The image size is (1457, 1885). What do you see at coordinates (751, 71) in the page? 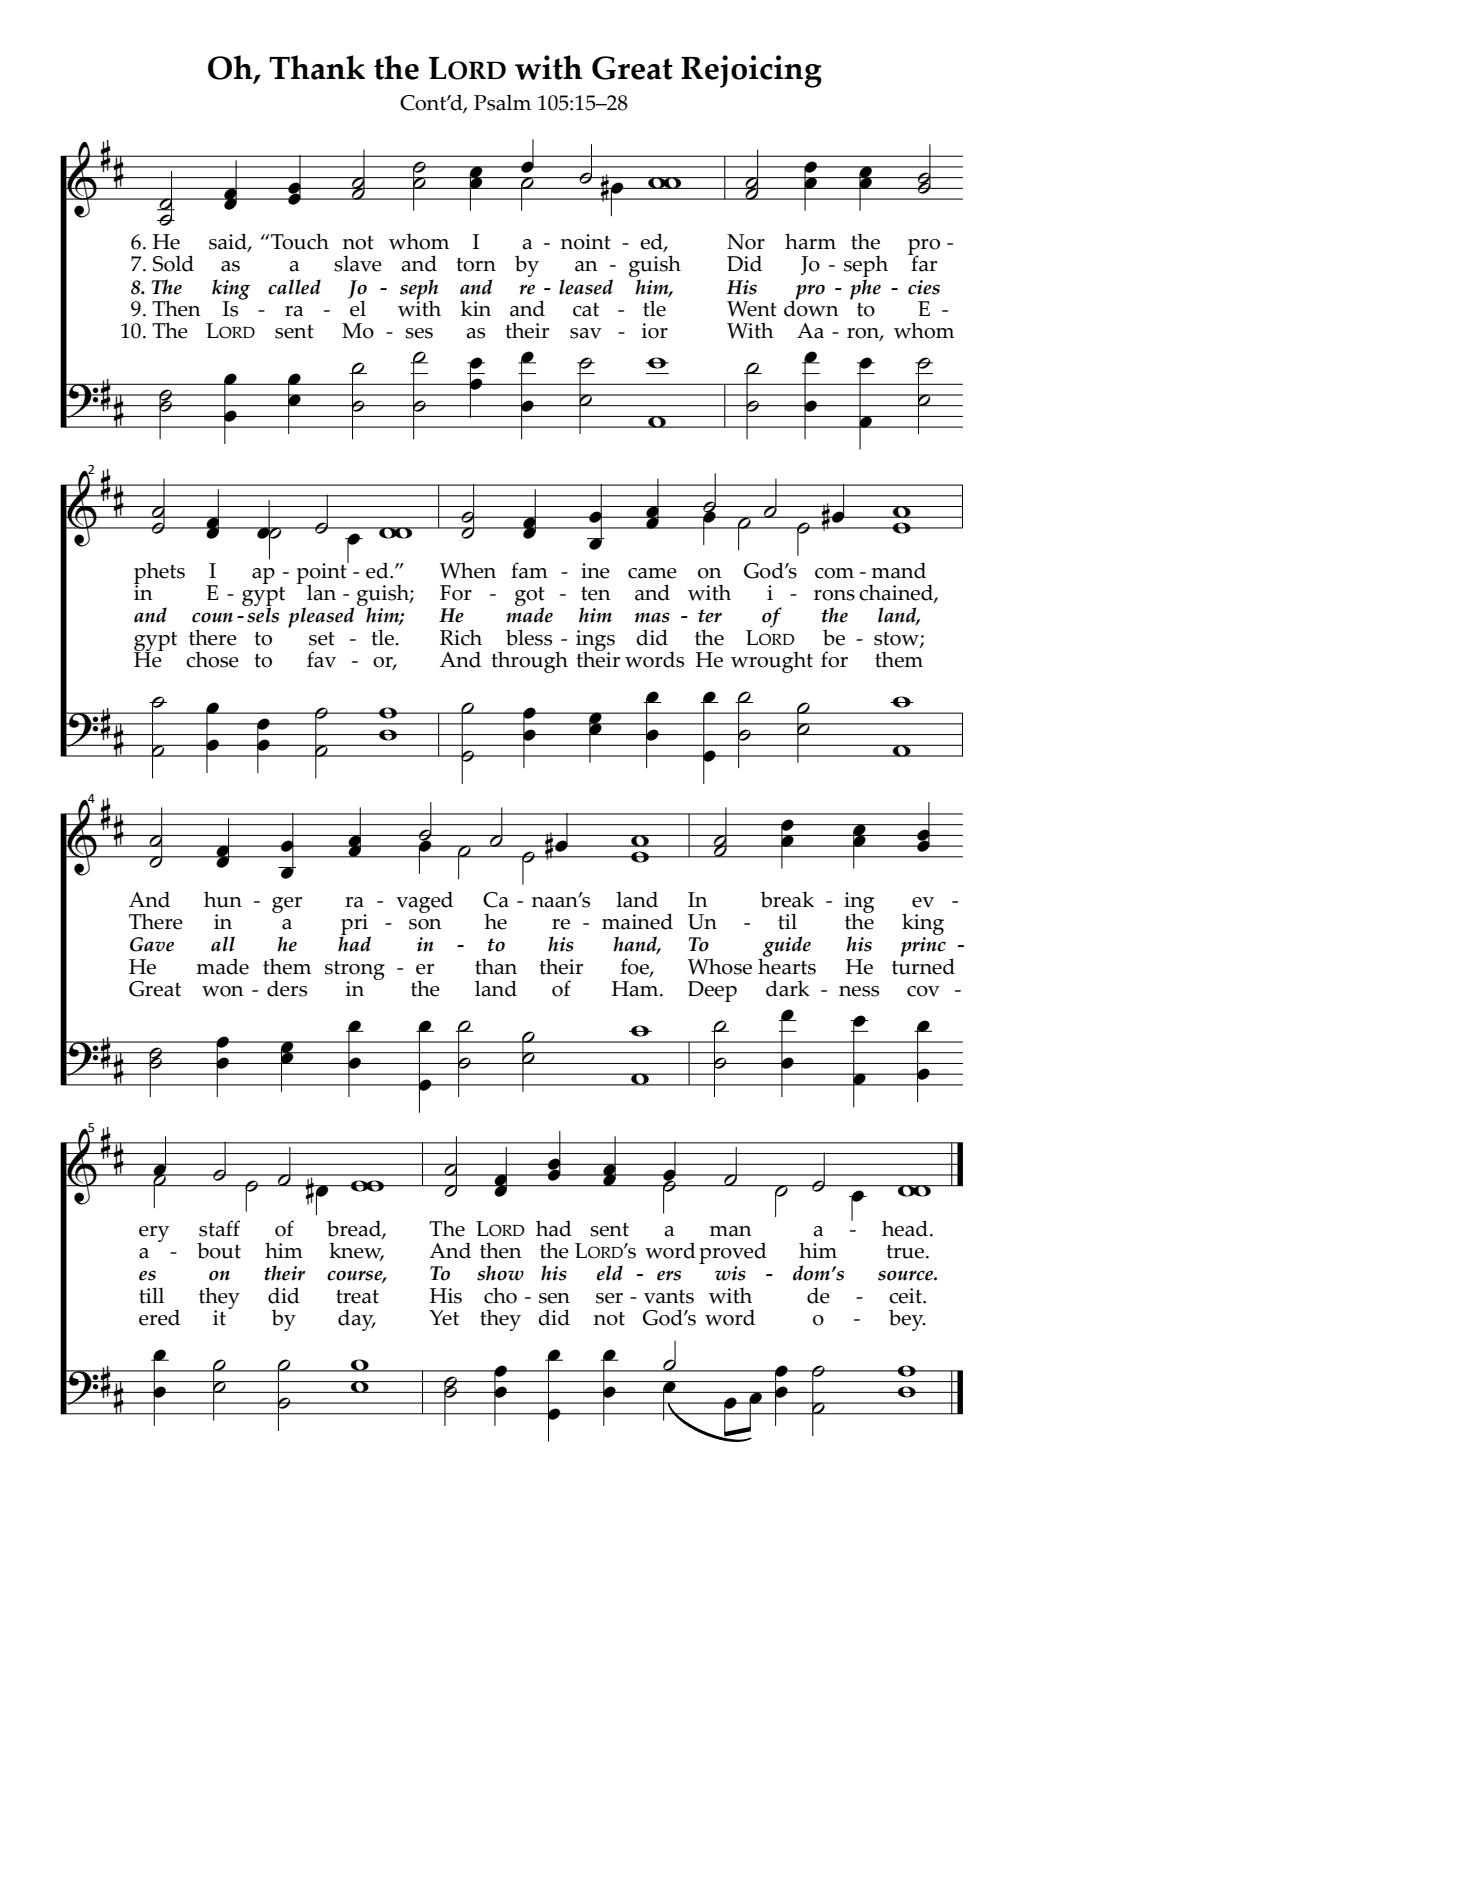
I see `Rejoicing` at bounding box center [751, 71].
